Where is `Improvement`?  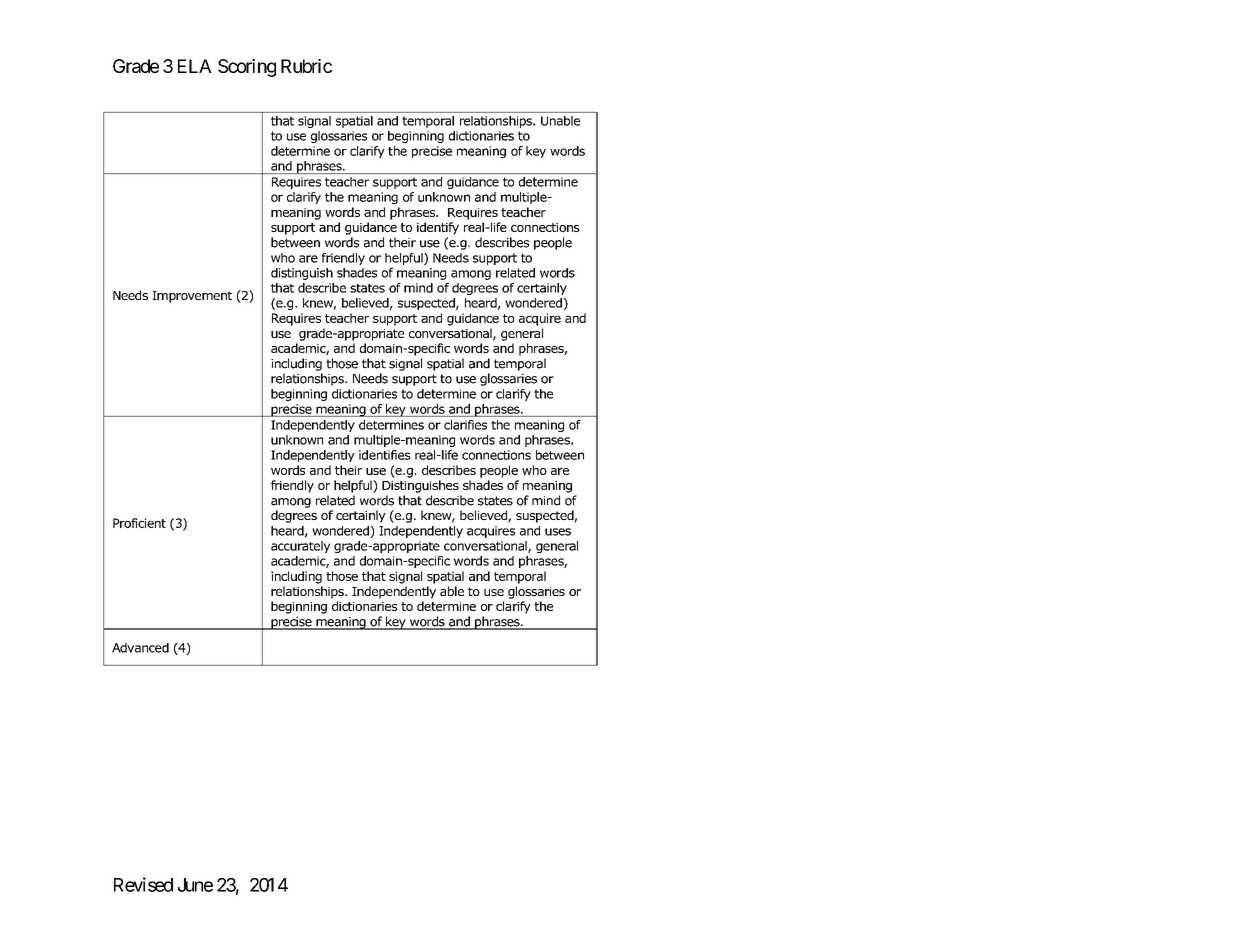
Improvement is located at coordinates (192, 297).
